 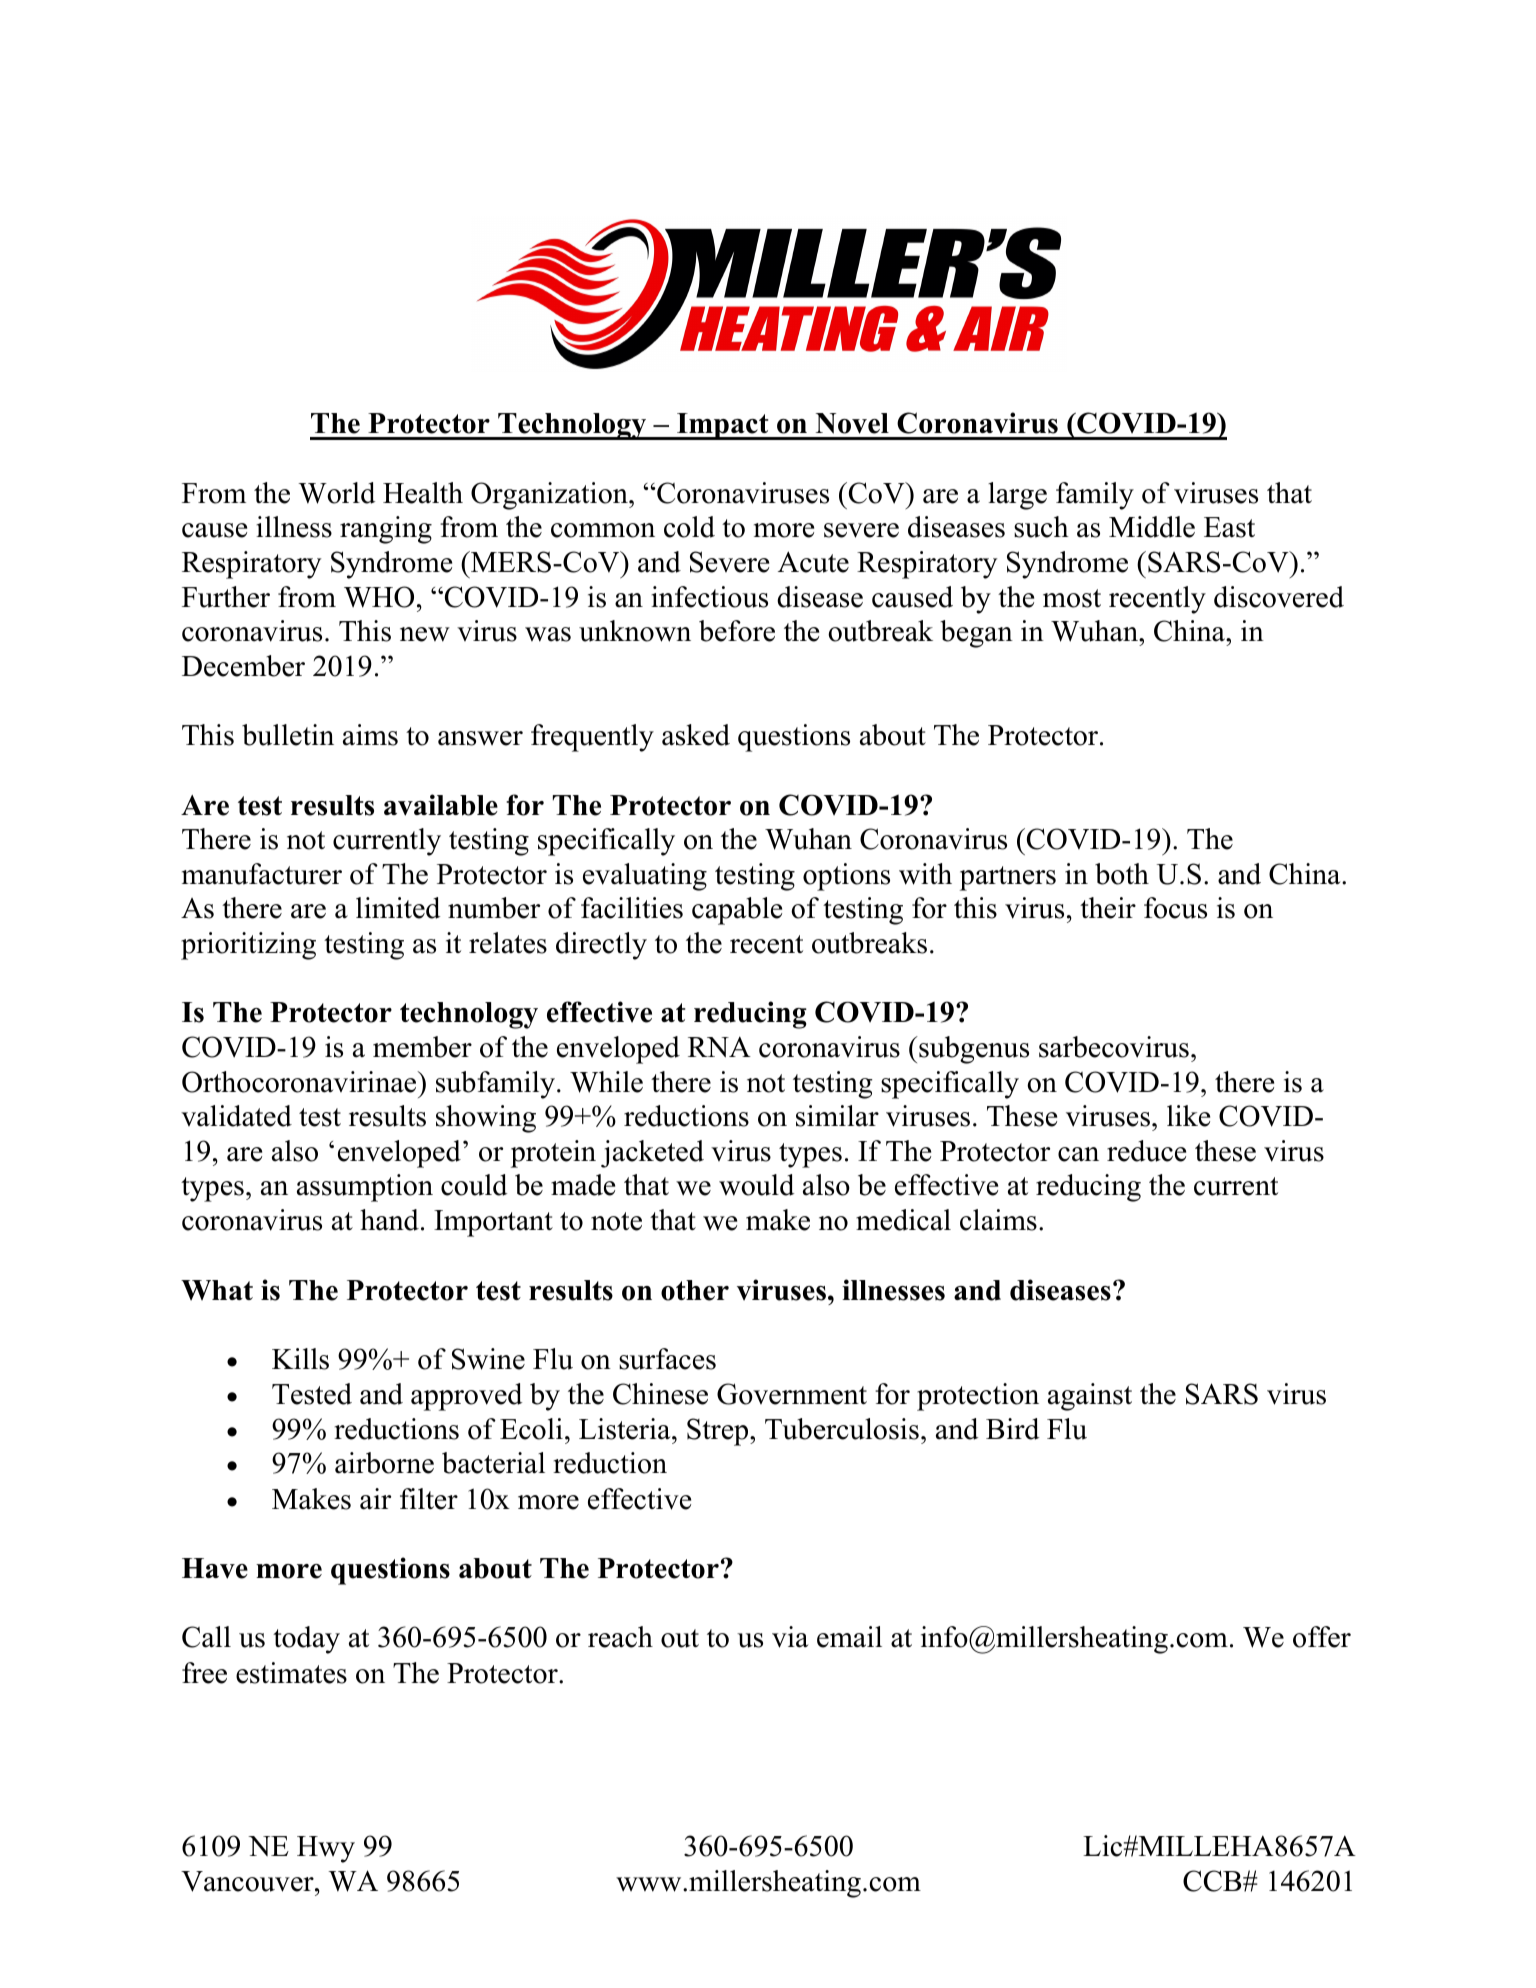 What do you see at coordinates (384, 1463) in the document?
I see `airborne` at bounding box center [384, 1463].
